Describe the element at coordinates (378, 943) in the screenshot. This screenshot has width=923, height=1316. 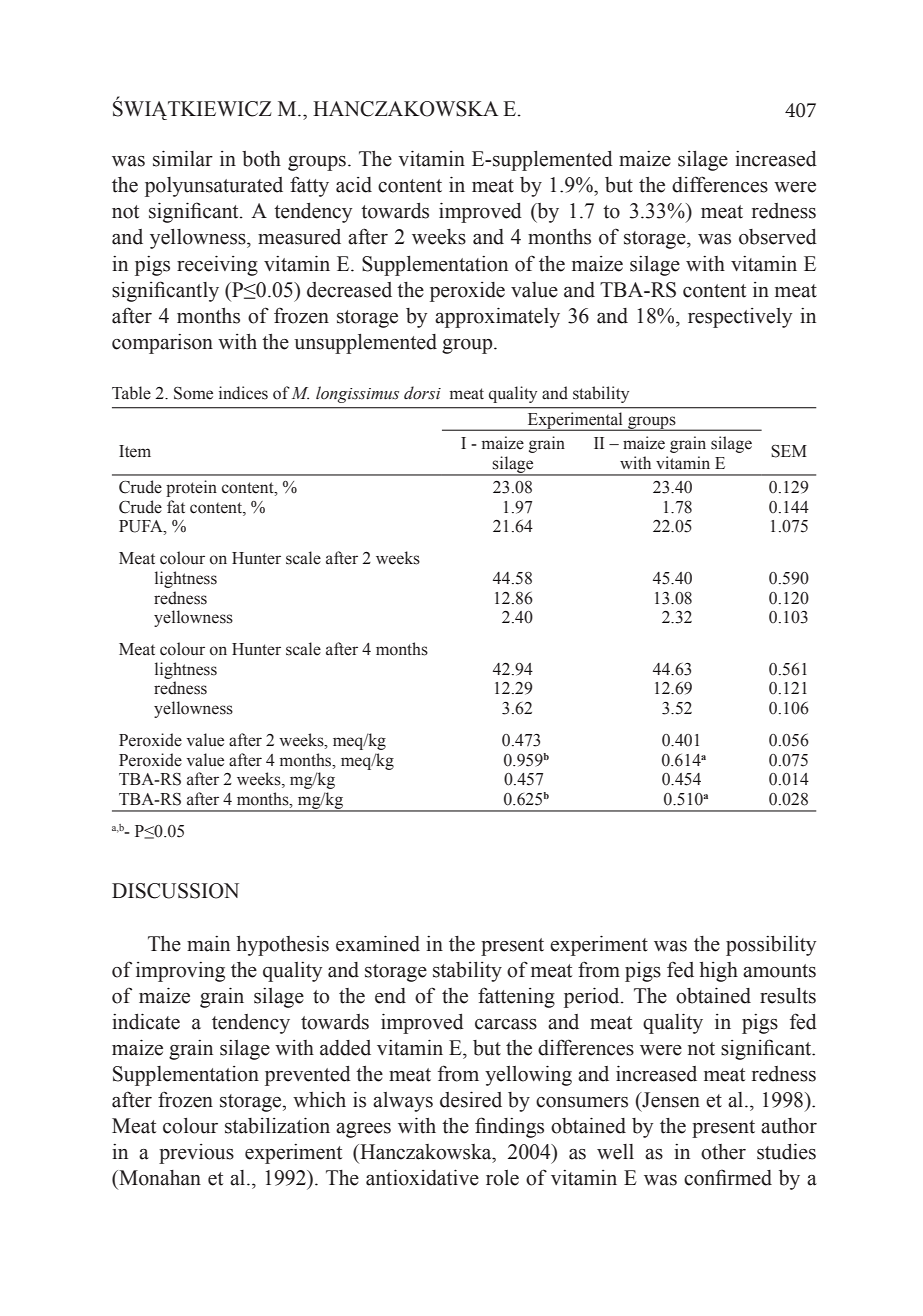
I see `examined` at that location.
